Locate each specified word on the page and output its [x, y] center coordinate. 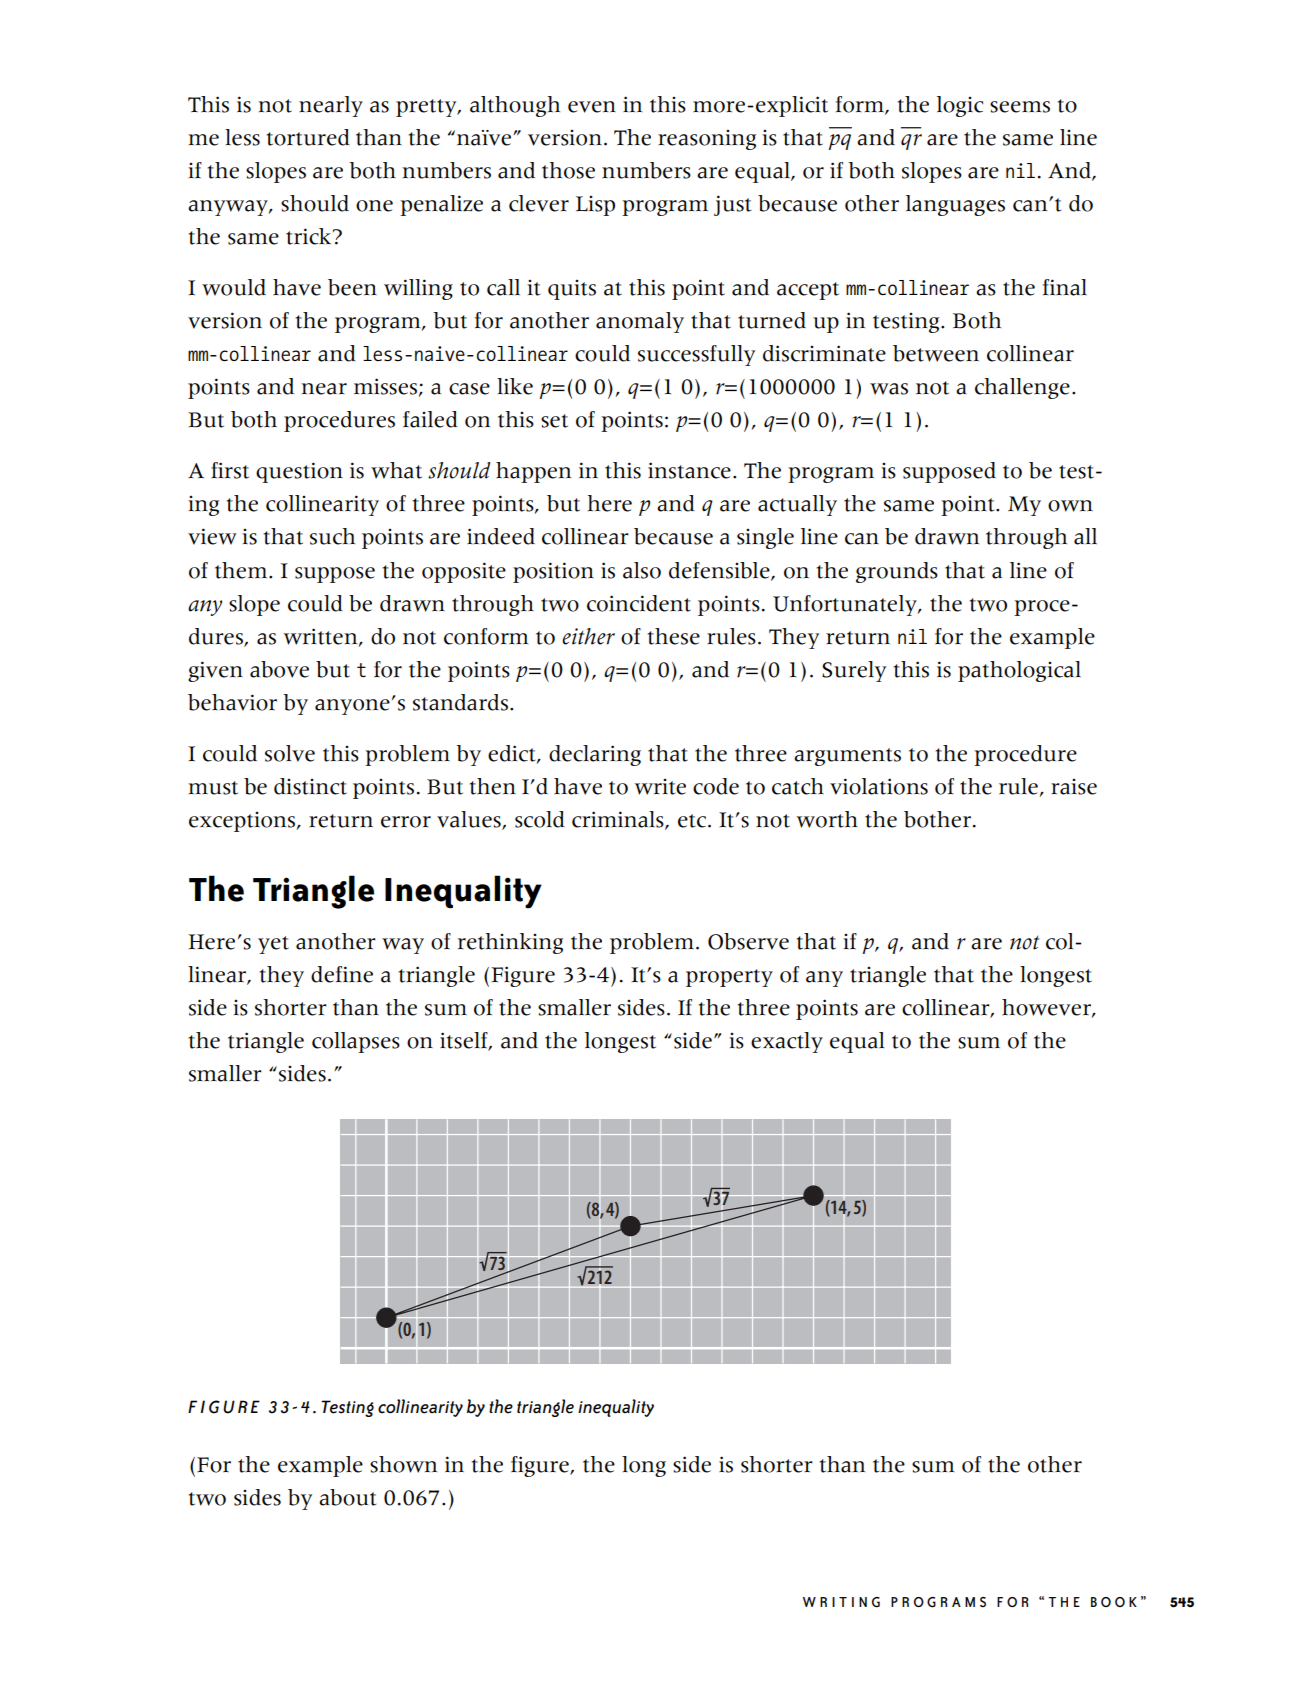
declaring [595, 755]
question [299, 472]
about [347, 1497]
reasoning [707, 140]
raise [1074, 787]
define [342, 974]
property [729, 978]
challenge [1022, 388]
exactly [787, 1042]
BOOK [1114, 1602]
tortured [308, 137]
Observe [748, 941]
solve [290, 753]
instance [689, 470]
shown [403, 1464]
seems [1020, 107]
